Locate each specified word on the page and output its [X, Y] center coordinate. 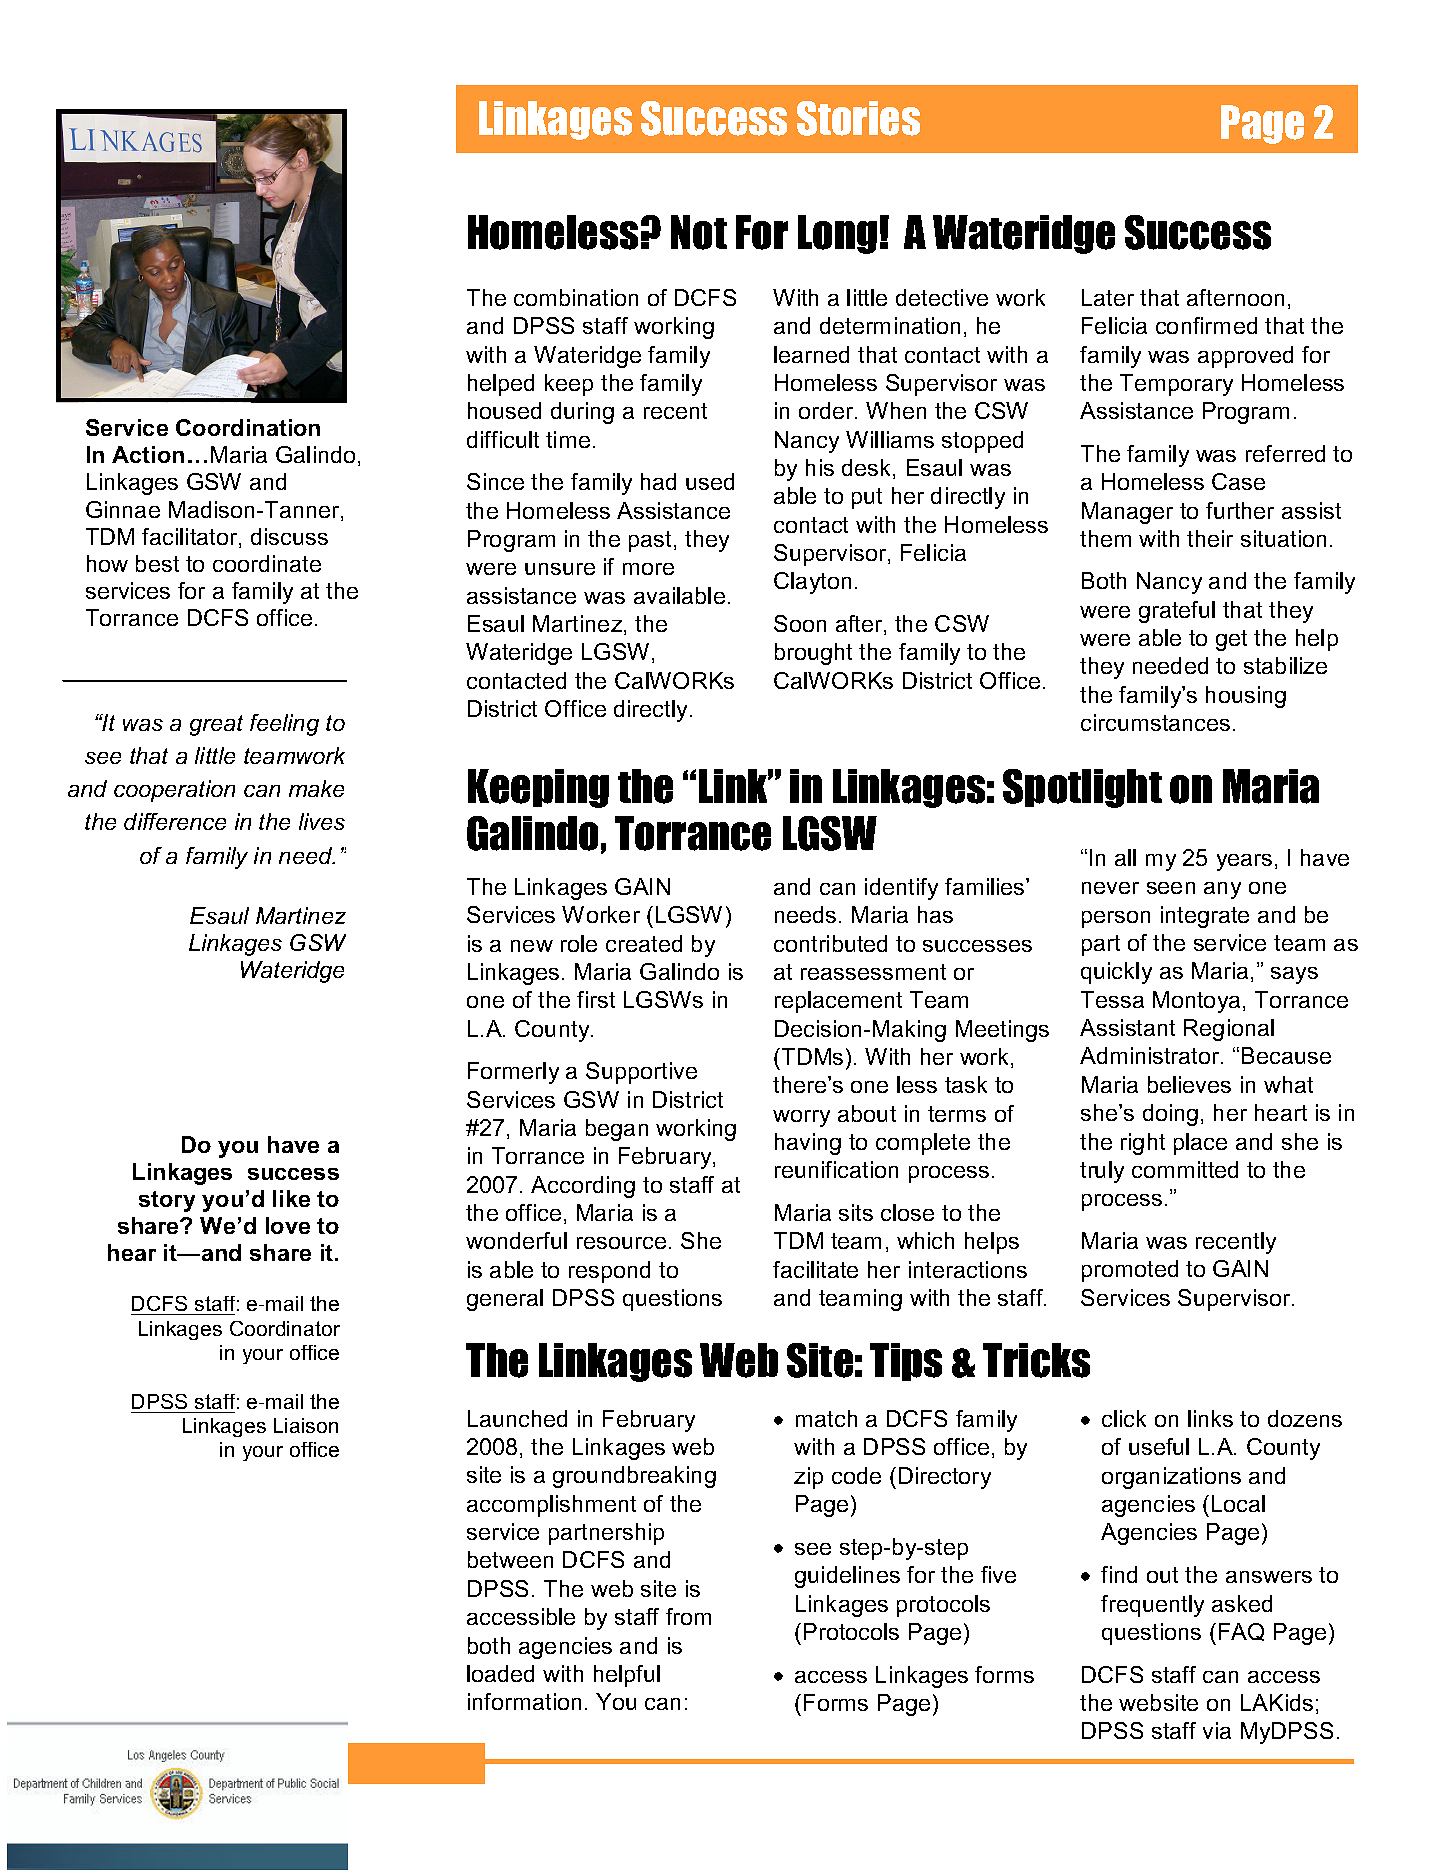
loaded [500, 1673]
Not [699, 232]
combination [576, 297]
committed [1185, 1169]
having [808, 1144]
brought [813, 654]
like [291, 1198]
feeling [284, 725]
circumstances [1155, 722]
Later [1108, 297]
